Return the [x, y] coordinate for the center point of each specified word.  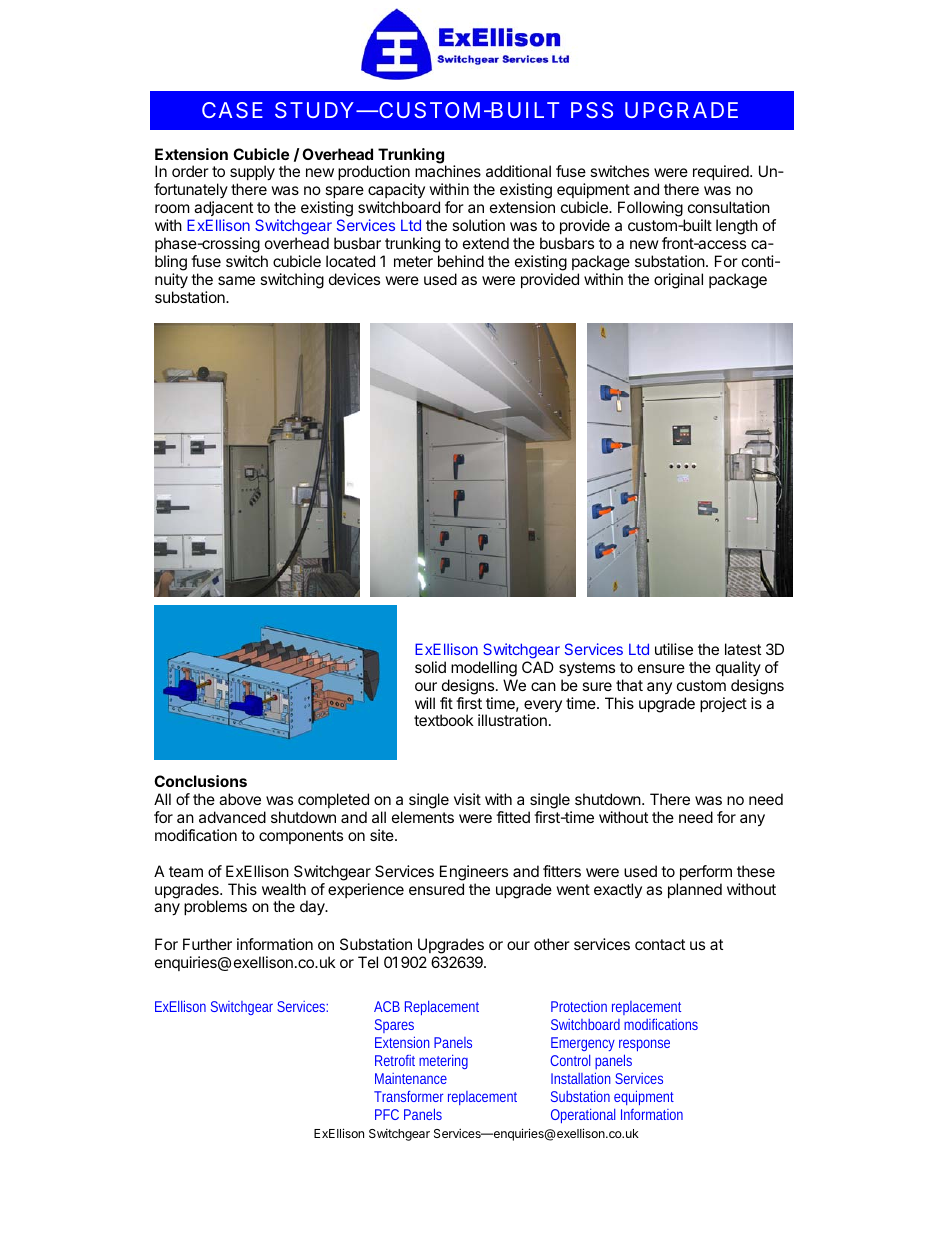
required [722, 172]
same [236, 280]
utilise [674, 649]
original [678, 281]
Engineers [474, 873]
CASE [232, 110]
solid [430, 667]
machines [448, 171]
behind [461, 261]
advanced [232, 817]
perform [706, 872]
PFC [387, 1114]
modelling [484, 669]
